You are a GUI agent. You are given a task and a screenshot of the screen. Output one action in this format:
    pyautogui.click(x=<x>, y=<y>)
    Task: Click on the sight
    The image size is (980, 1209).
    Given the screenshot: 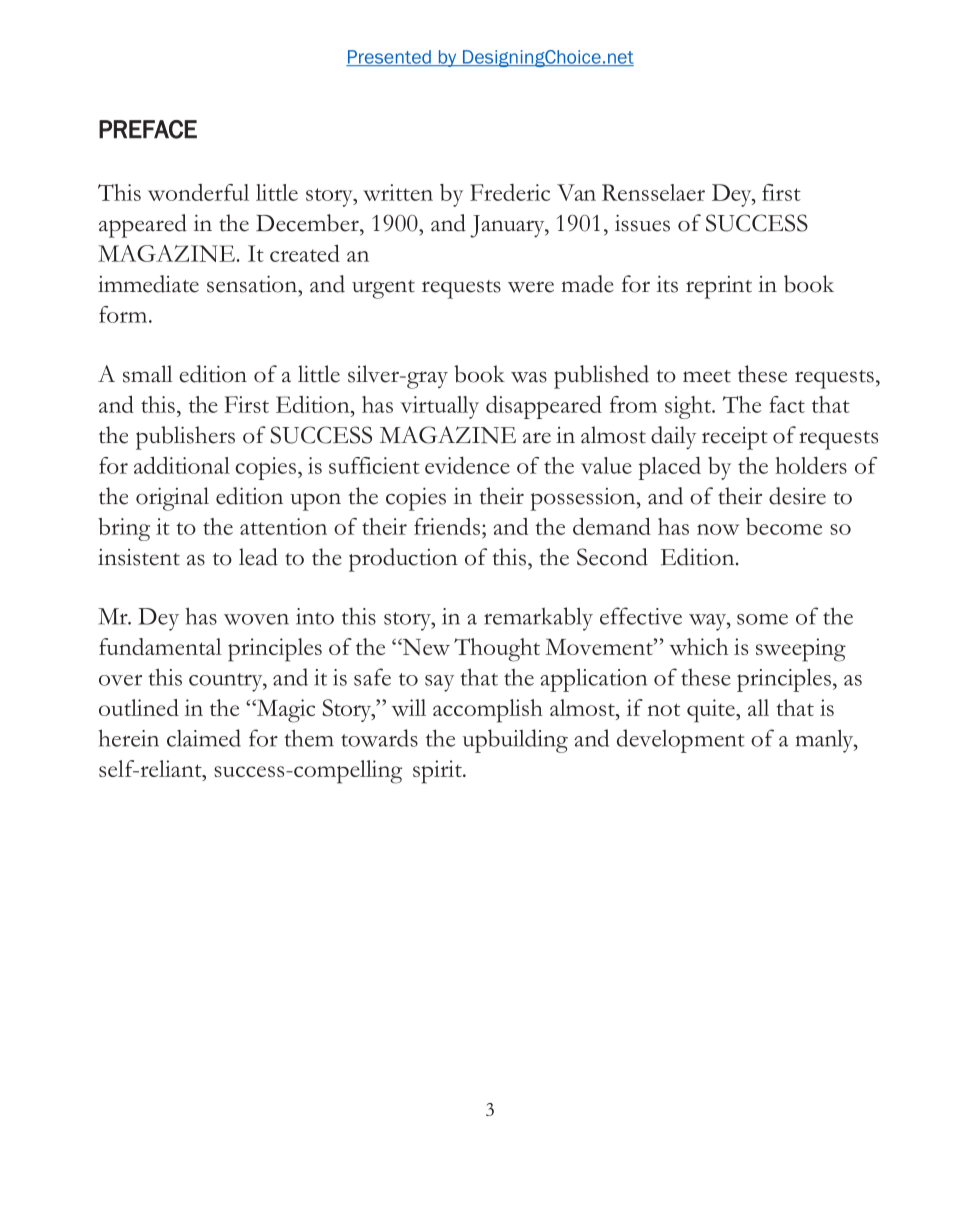 What is the action you would take?
    pyautogui.click(x=689, y=407)
